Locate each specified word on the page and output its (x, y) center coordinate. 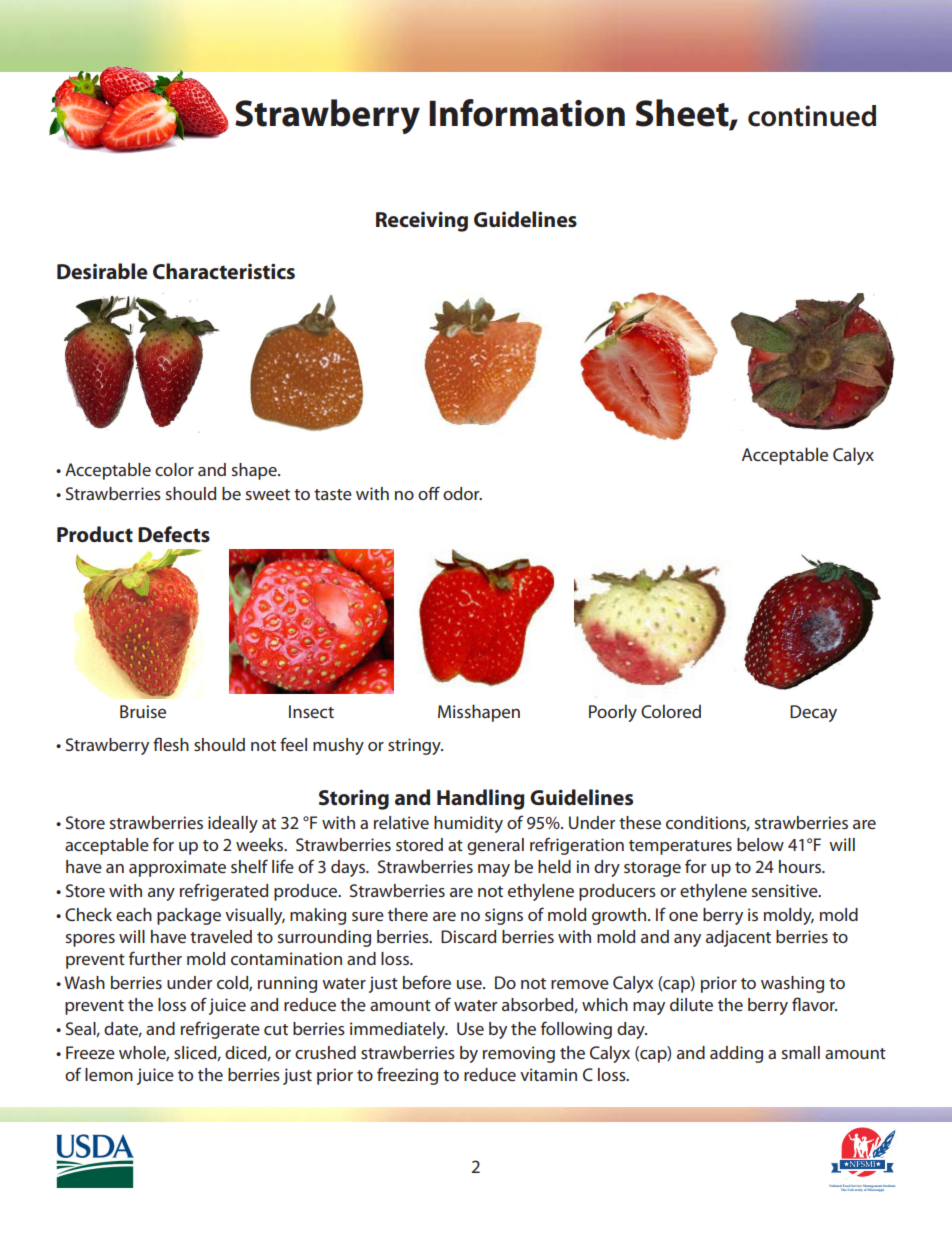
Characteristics (224, 271)
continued (812, 116)
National (835, 1186)
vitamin (548, 1074)
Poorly (613, 713)
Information (527, 113)
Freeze (90, 1052)
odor (462, 493)
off (429, 493)
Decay (813, 713)
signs (504, 916)
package (189, 916)
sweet (268, 494)
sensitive (786, 890)
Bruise (143, 711)
